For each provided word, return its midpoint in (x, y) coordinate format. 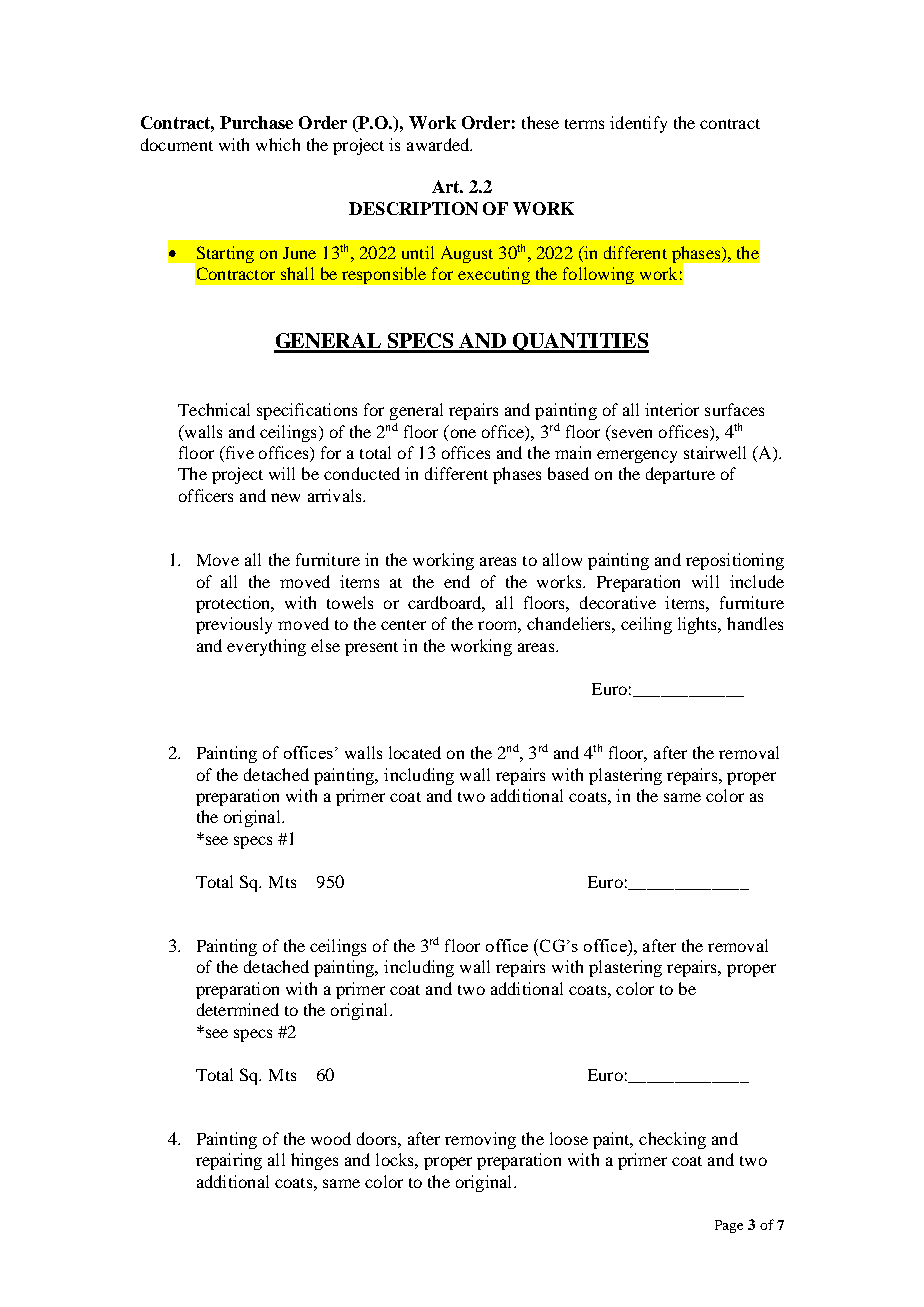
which (278, 144)
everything (266, 647)
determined (238, 1009)
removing (480, 1140)
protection (234, 604)
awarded (439, 144)
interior (672, 409)
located (415, 752)
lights (699, 625)
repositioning (735, 561)
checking (672, 1140)
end (457, 581)
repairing (229, 1161)
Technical (214, 409)
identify (638, 124)
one (463, 433)
